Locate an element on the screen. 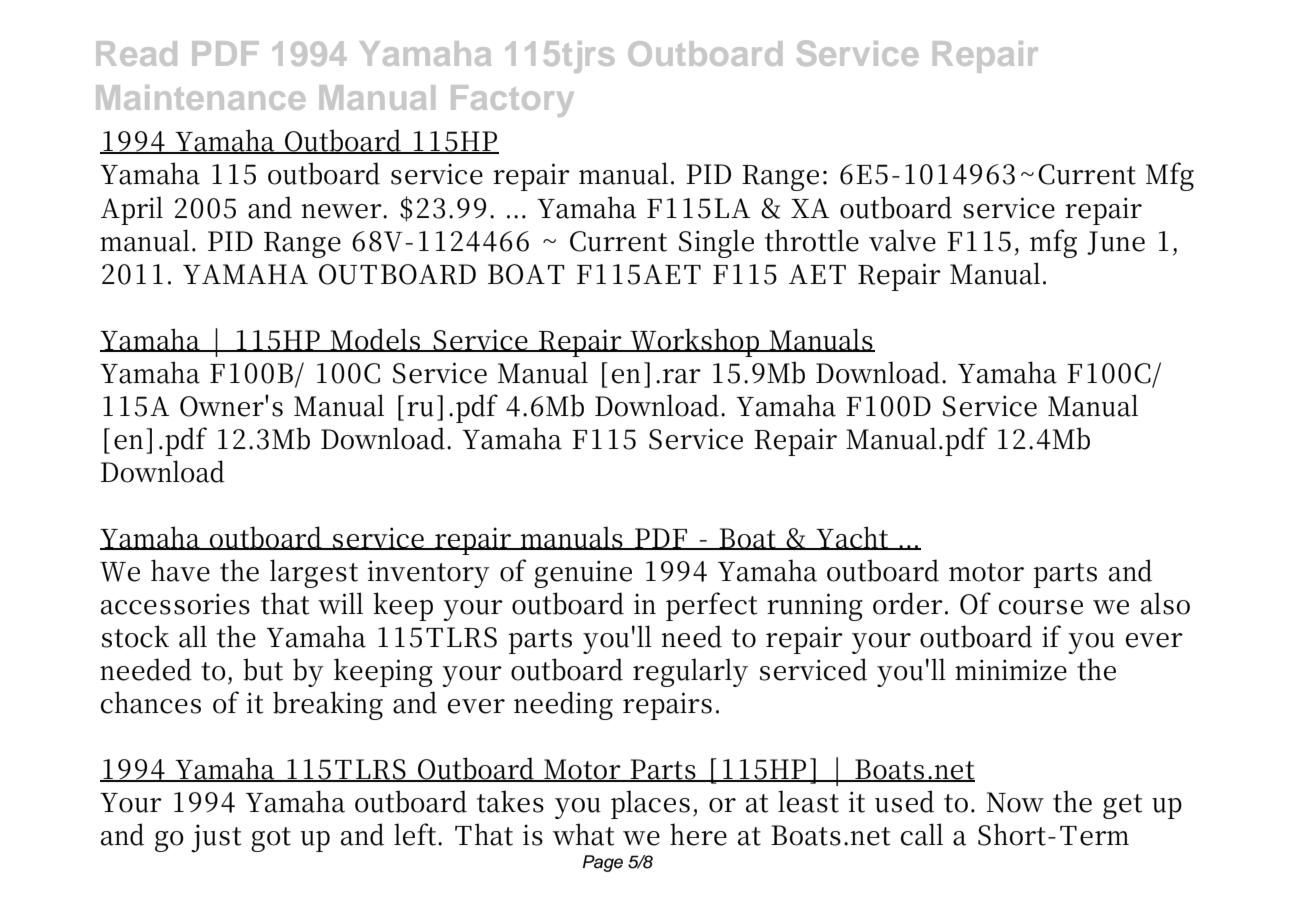 This screenshot has height=924, width=1311. Models is located at coordinates (375, 340).
